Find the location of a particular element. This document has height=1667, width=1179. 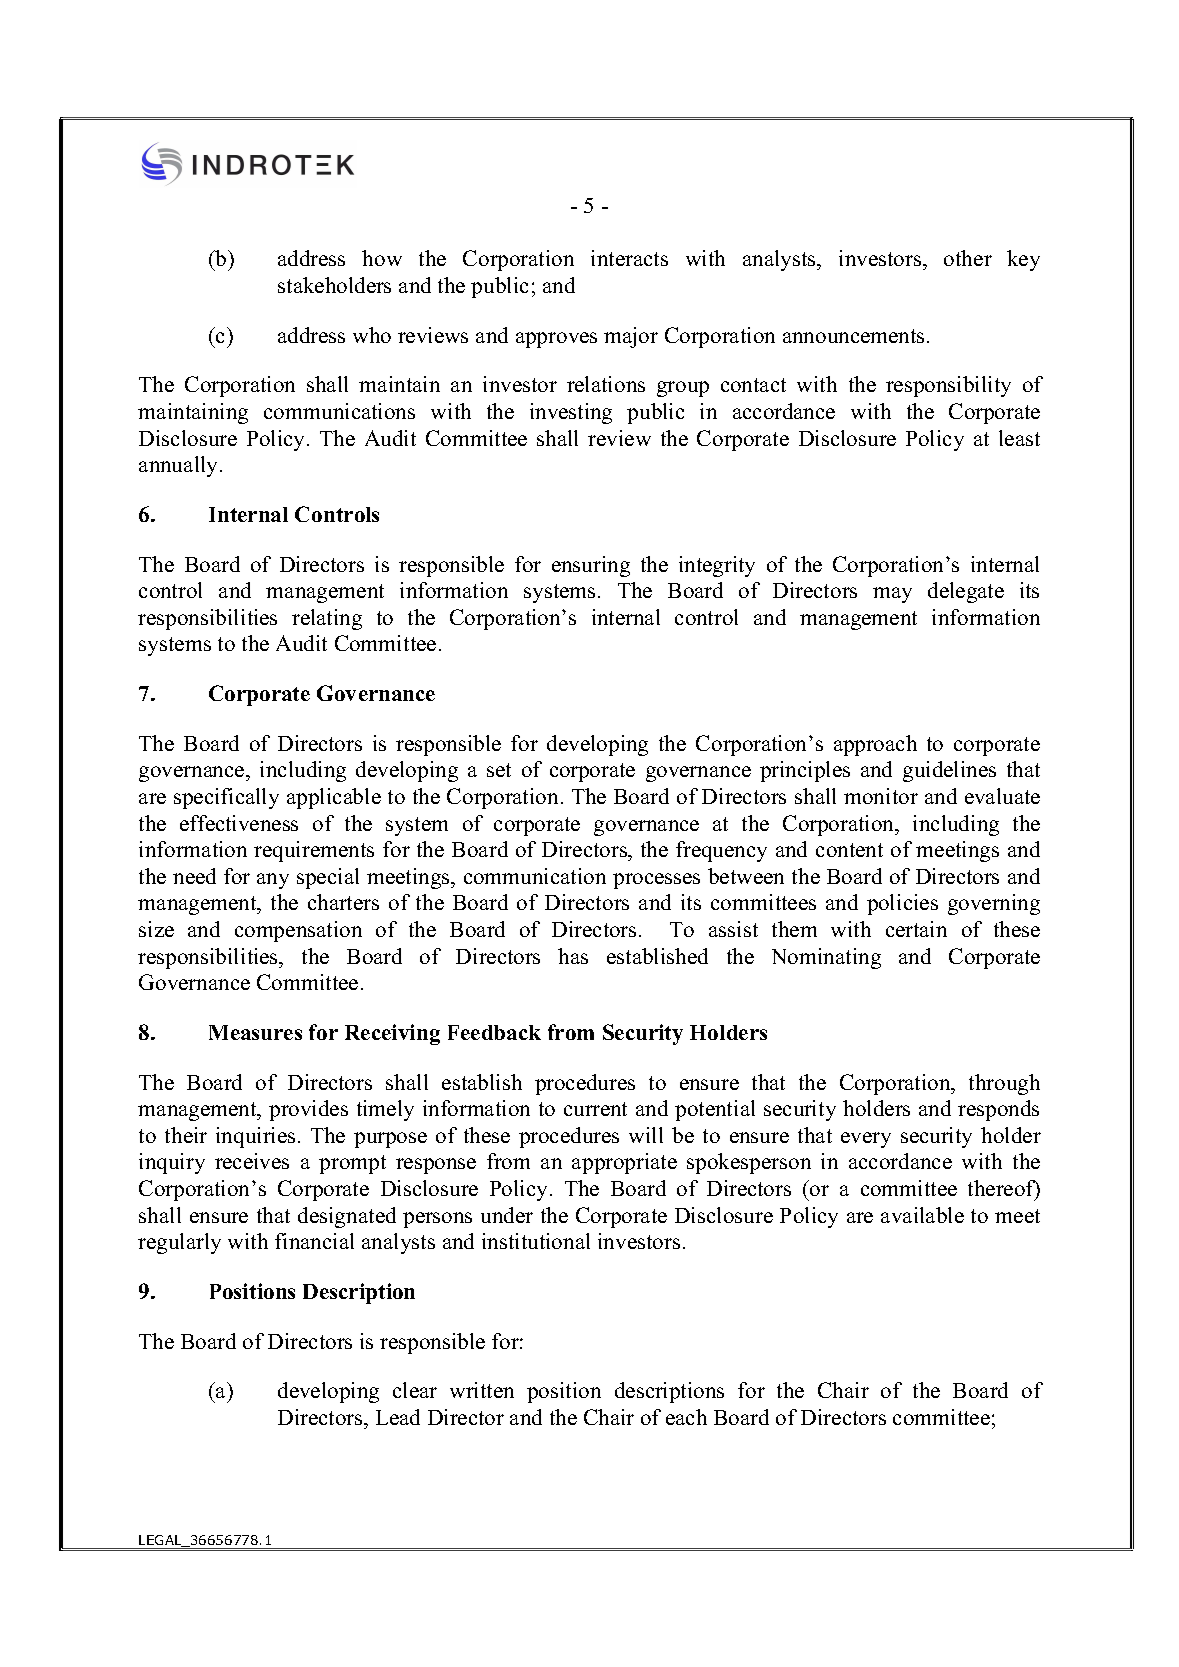

processes is located at coordinates (656, 881).
